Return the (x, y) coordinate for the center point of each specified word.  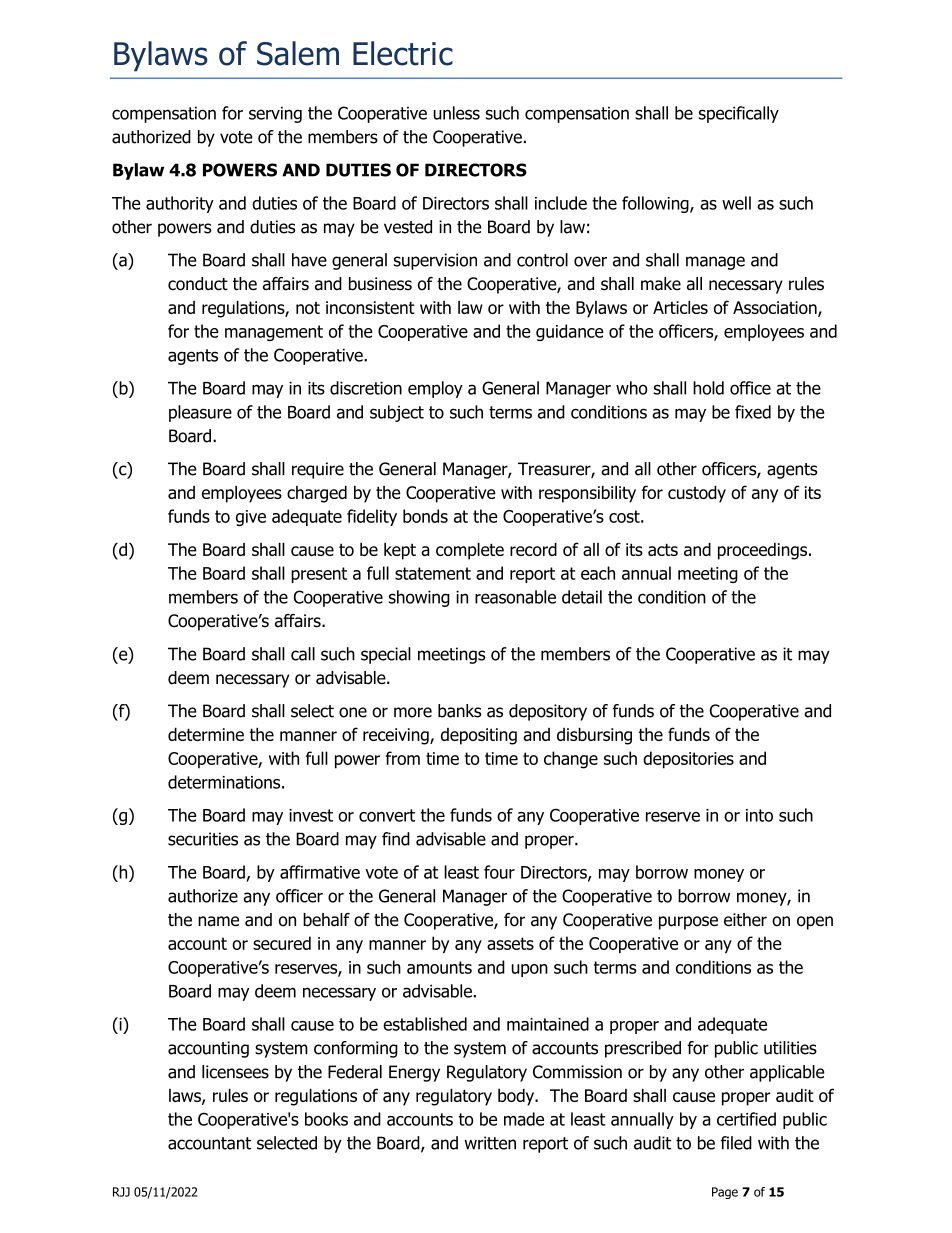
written (490, 1143)
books (326, 1119)
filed (736, 1143)
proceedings (764, 551)
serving (275, 114)
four (499, 872)
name (218, 921)
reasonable (515, 597)
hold (708, 388)
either (745, 920)
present (319, 575)
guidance (570, 332)
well (736, 203)
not (308, 308)
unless (457, 113)
